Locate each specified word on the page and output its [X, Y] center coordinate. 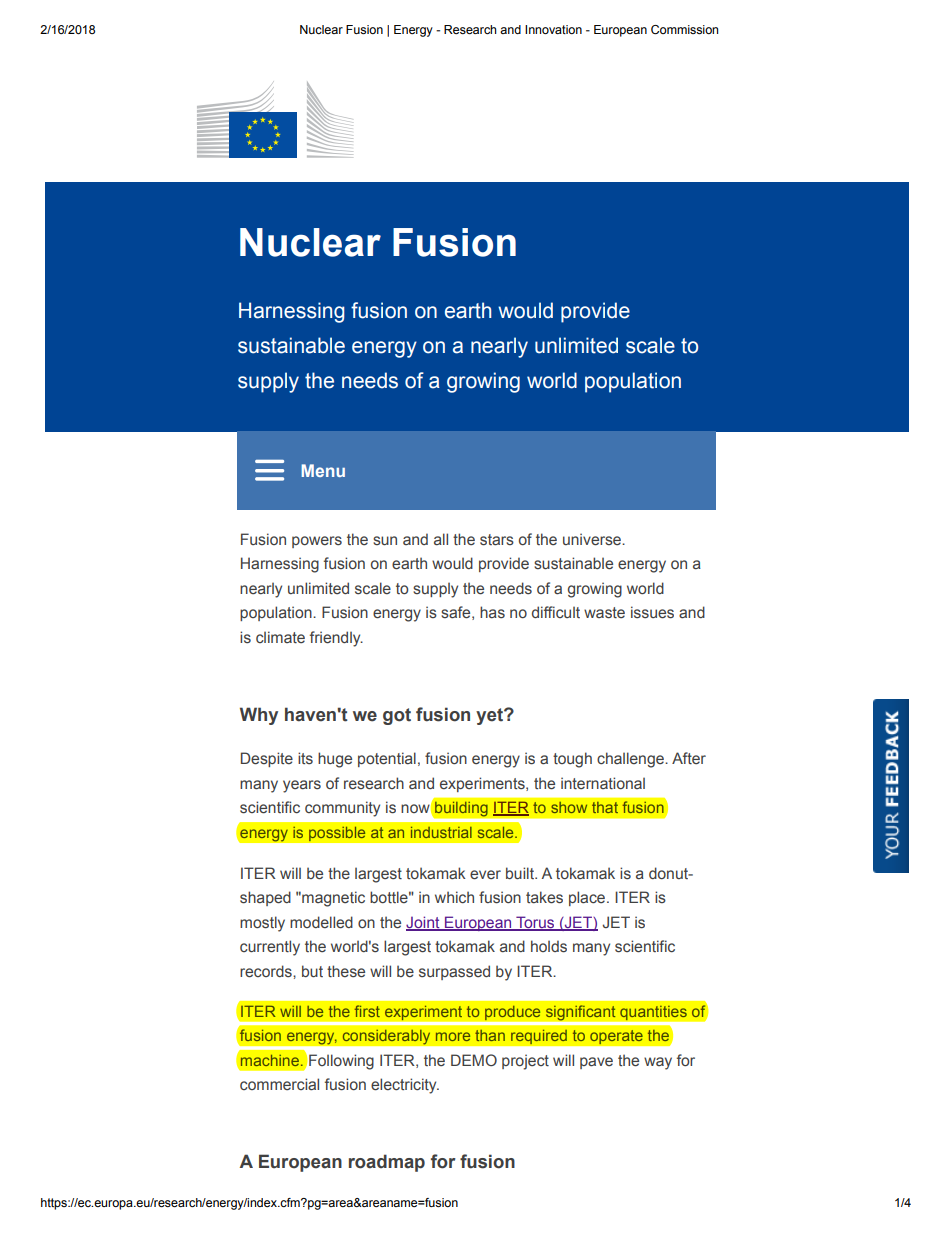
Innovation [553, 29]
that [605, 807]
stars [497, 540]
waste [604, 613]
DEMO [474, 1060]
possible [337, 834]
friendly [336, 639]
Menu [323, 470]
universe [593, 539]
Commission [684, 30]
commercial [279, 1084]
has [492, 612]
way [658, 1063]
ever [485, 875]
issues [652, 612]
